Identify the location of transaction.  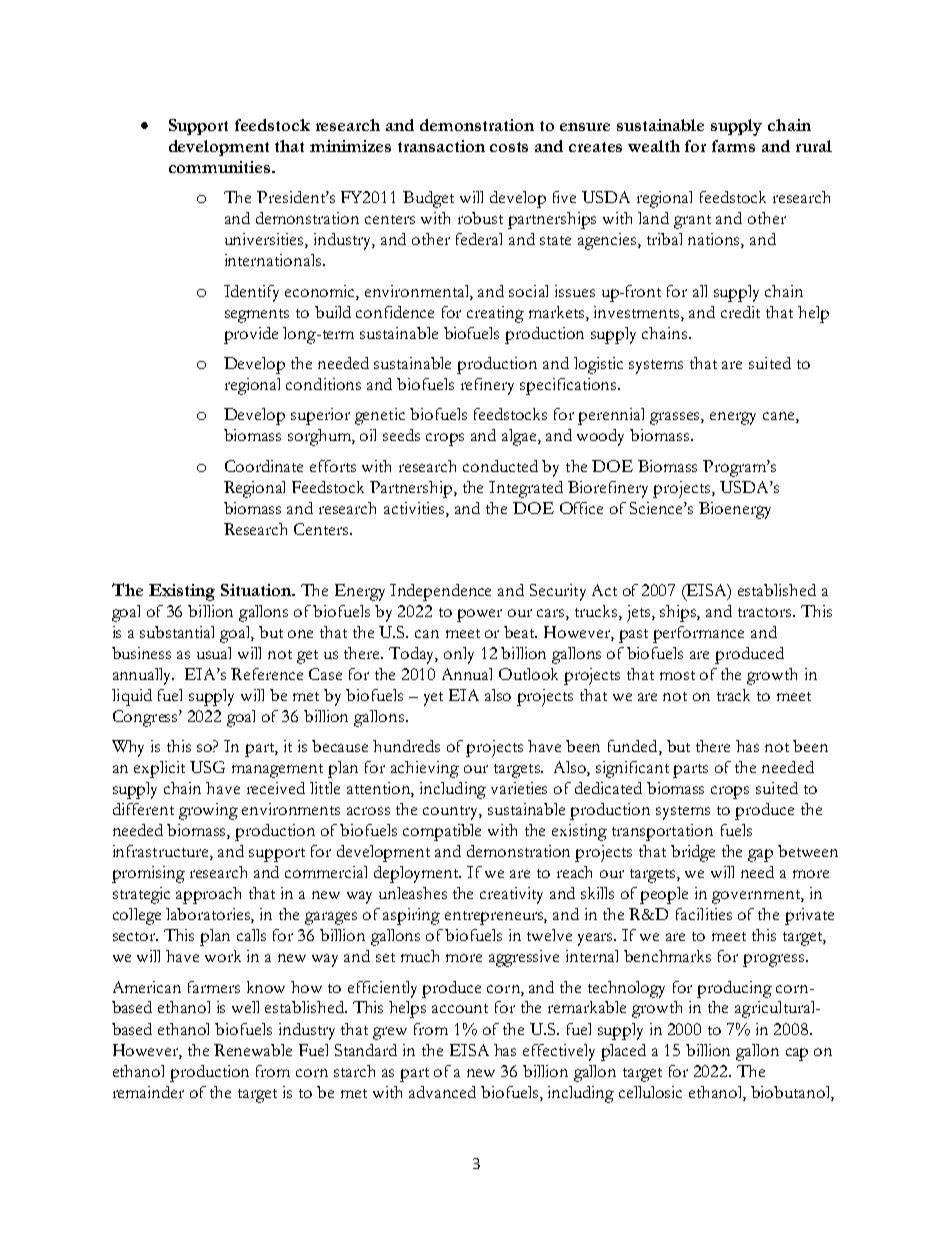
(441, 146).
